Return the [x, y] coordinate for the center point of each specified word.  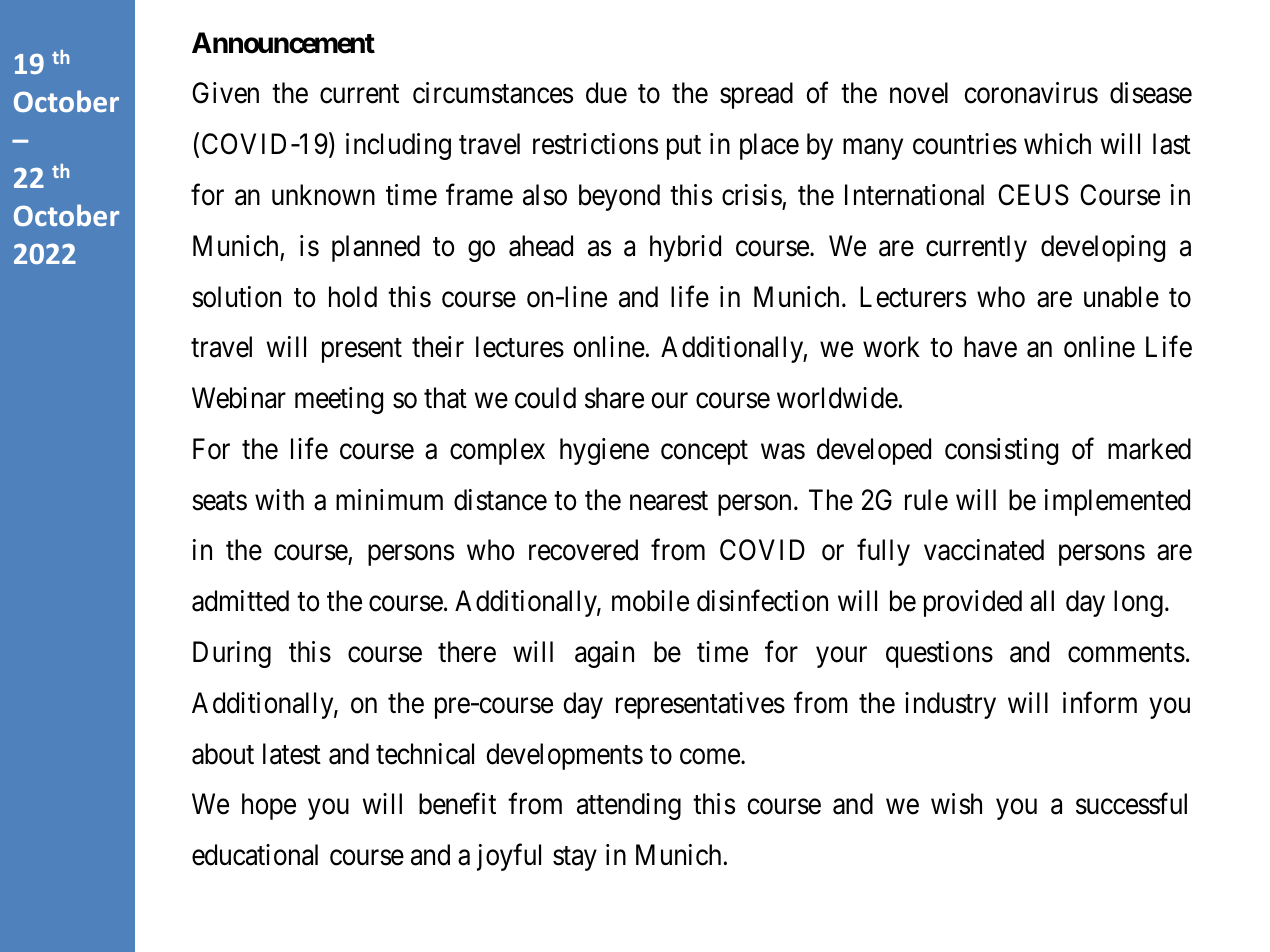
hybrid [685, 248]
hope [269, 806]
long [1138, 603]
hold [353, 297]
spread [756, 95]
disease [1151, 93]
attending [629, 806]
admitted [240, 601]
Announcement [283, 43]
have [990, 347]
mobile [650, 601]
